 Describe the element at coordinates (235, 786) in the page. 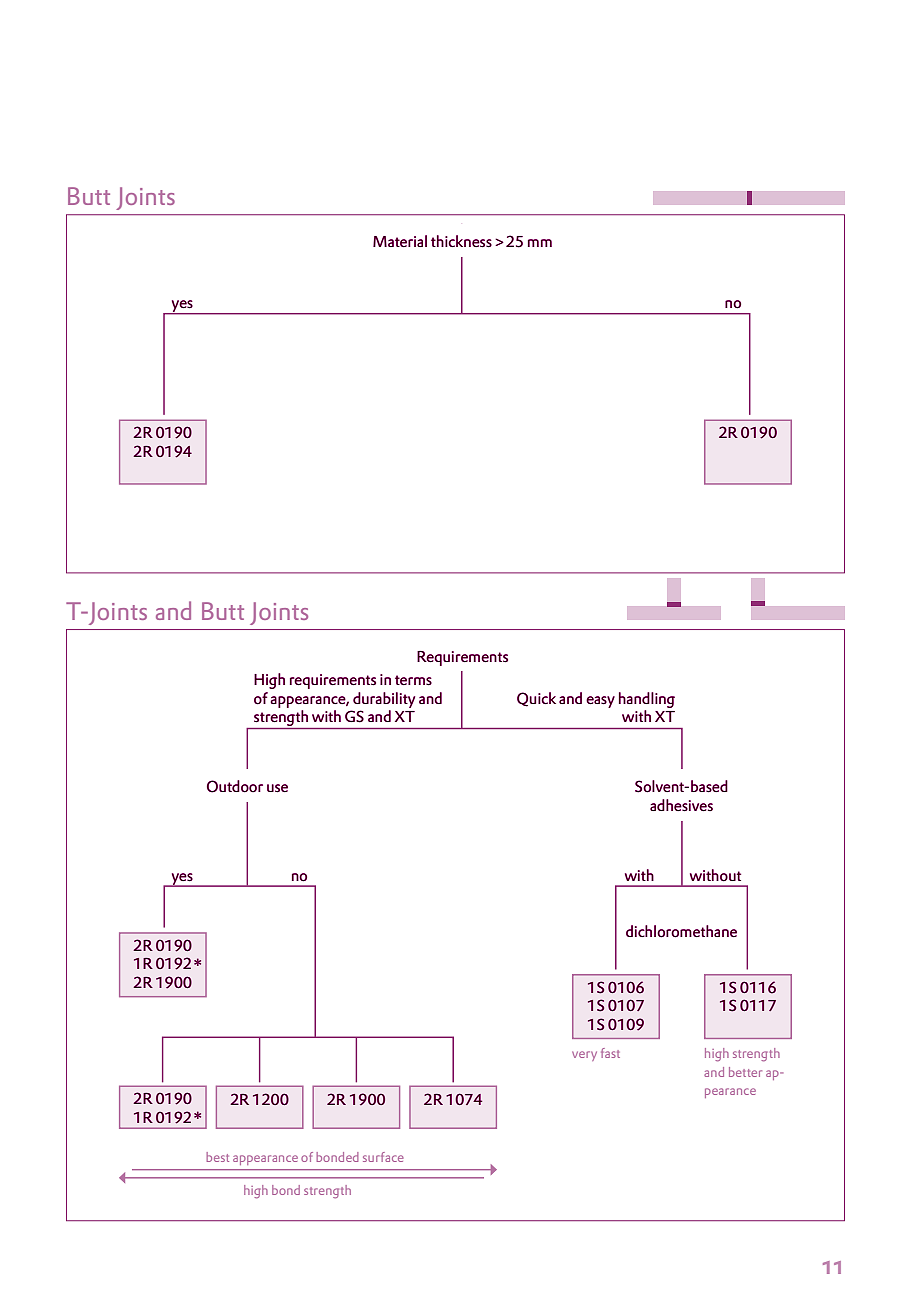

I see `Outdoor` at that location.
